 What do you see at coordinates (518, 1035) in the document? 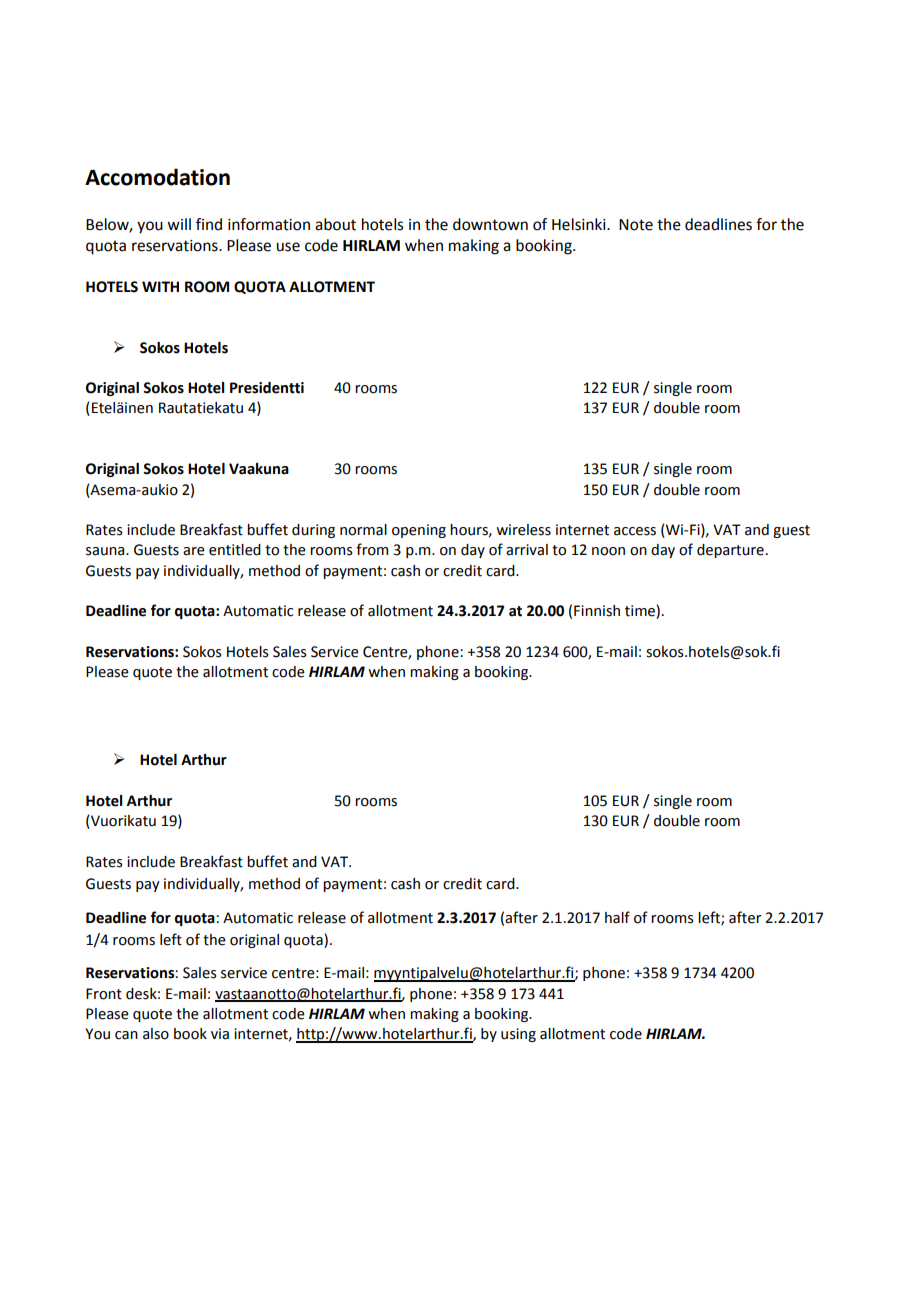
I see `using` at bounding box center [518, 1035].
